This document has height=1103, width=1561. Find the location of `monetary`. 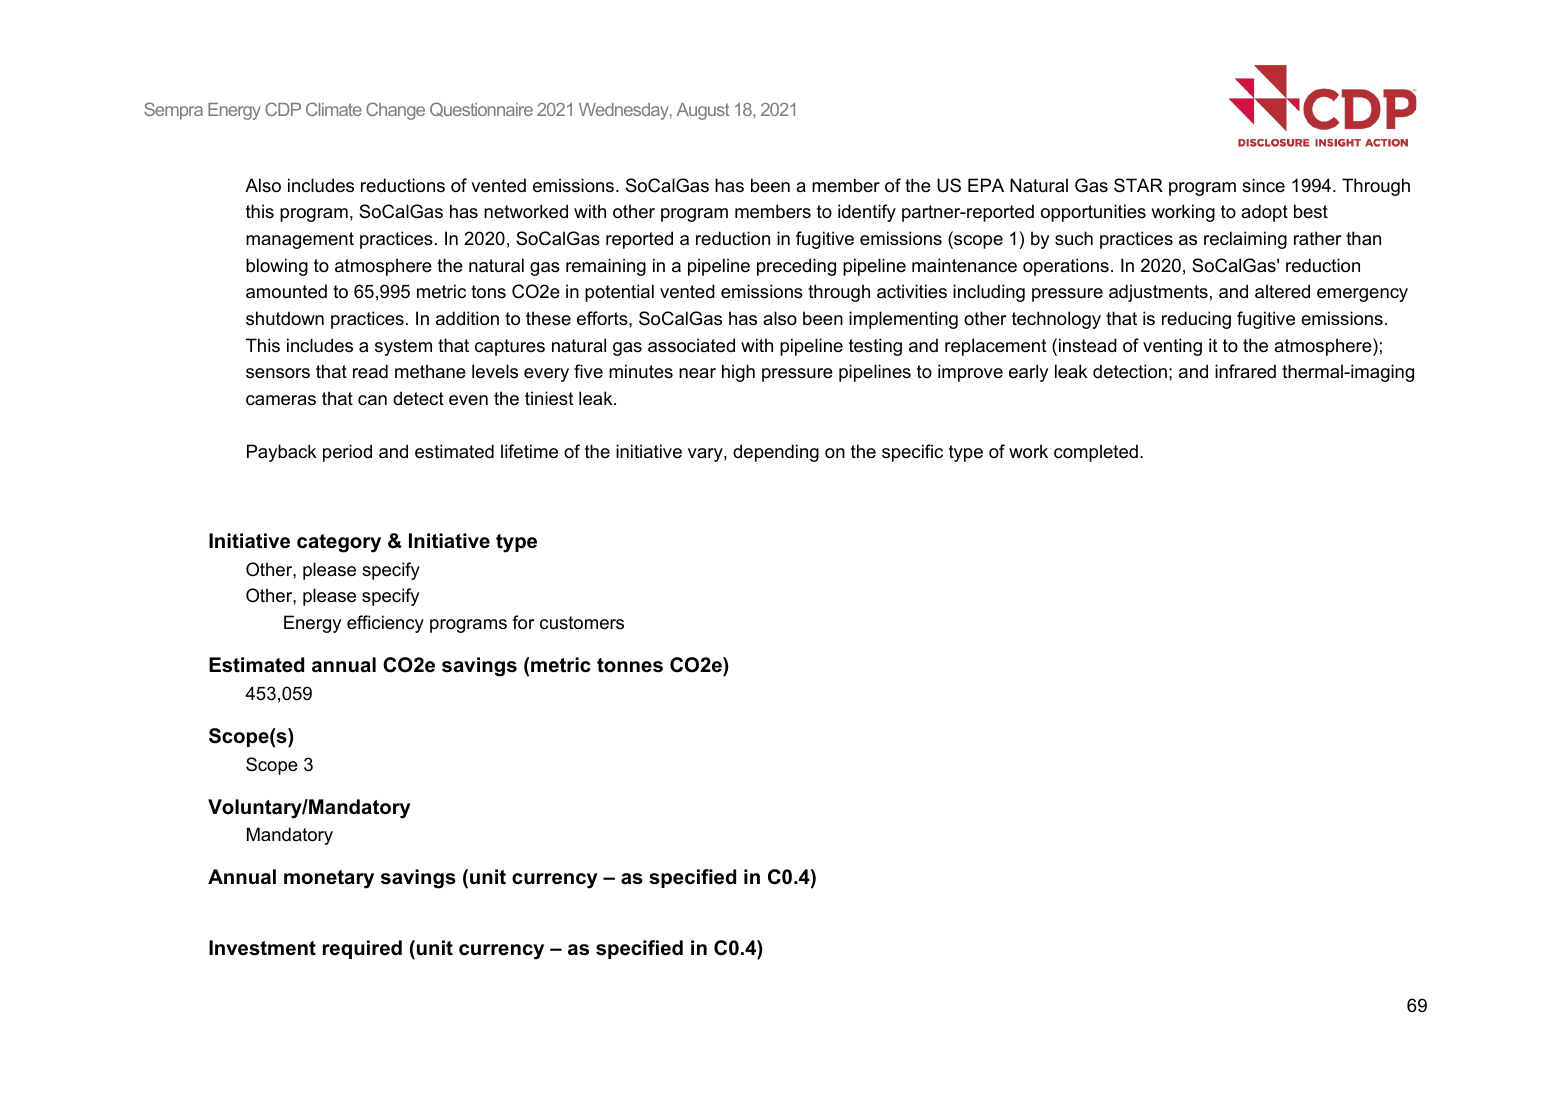

monetary is located at coordinates (329, 879).
